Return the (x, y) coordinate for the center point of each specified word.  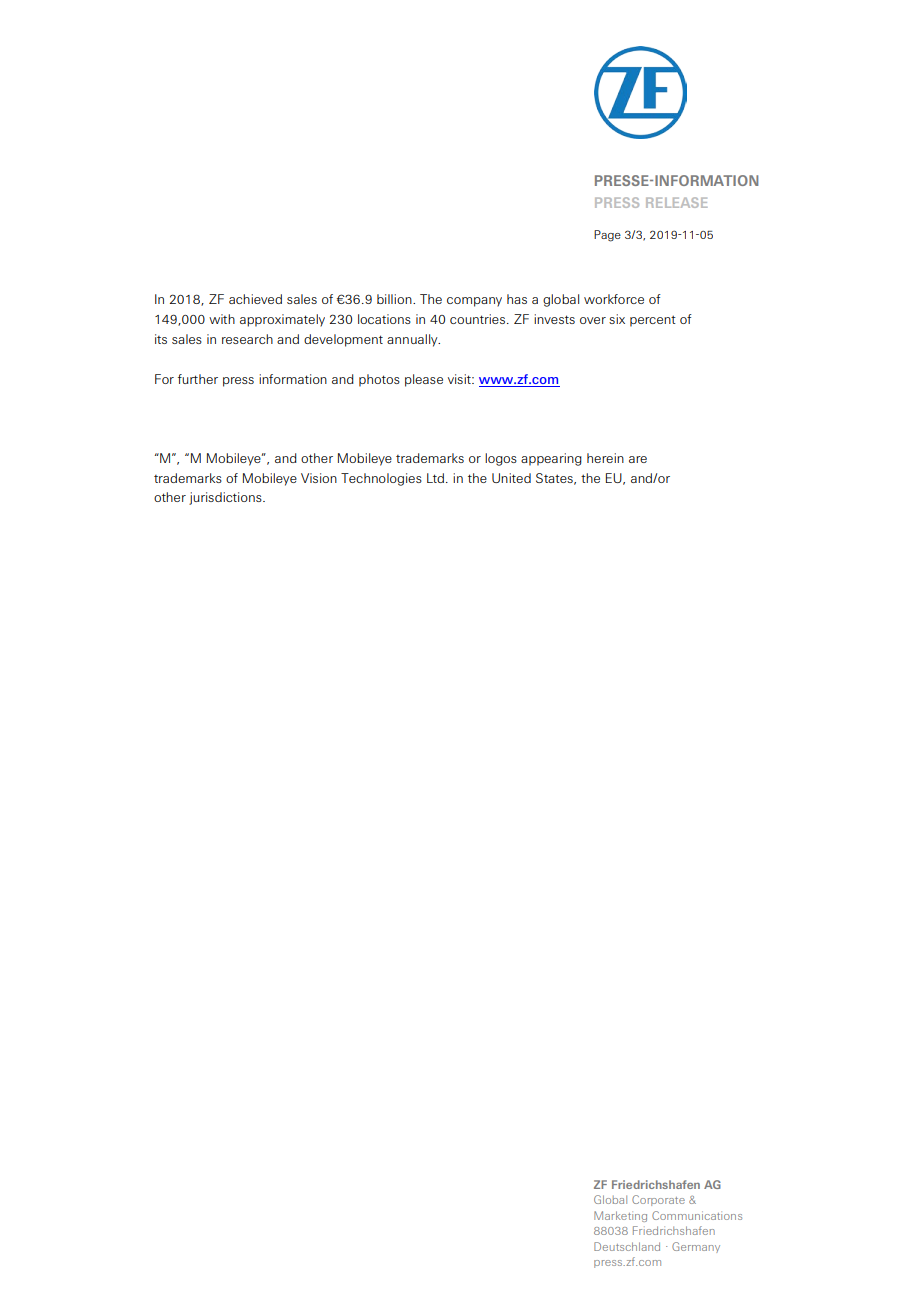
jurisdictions (226, 498)
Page (607, 236)
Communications (697, 1215)
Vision (319, 478)
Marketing (620, 1216)
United (511, 478)
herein (605, 458)
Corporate (658, 1200)
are (638, 459)
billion (395, 299)
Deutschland (627, 1246)
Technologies (381, 479)
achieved (255, 299)
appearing (551, 459)
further (198, 379)
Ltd (435, 478)
